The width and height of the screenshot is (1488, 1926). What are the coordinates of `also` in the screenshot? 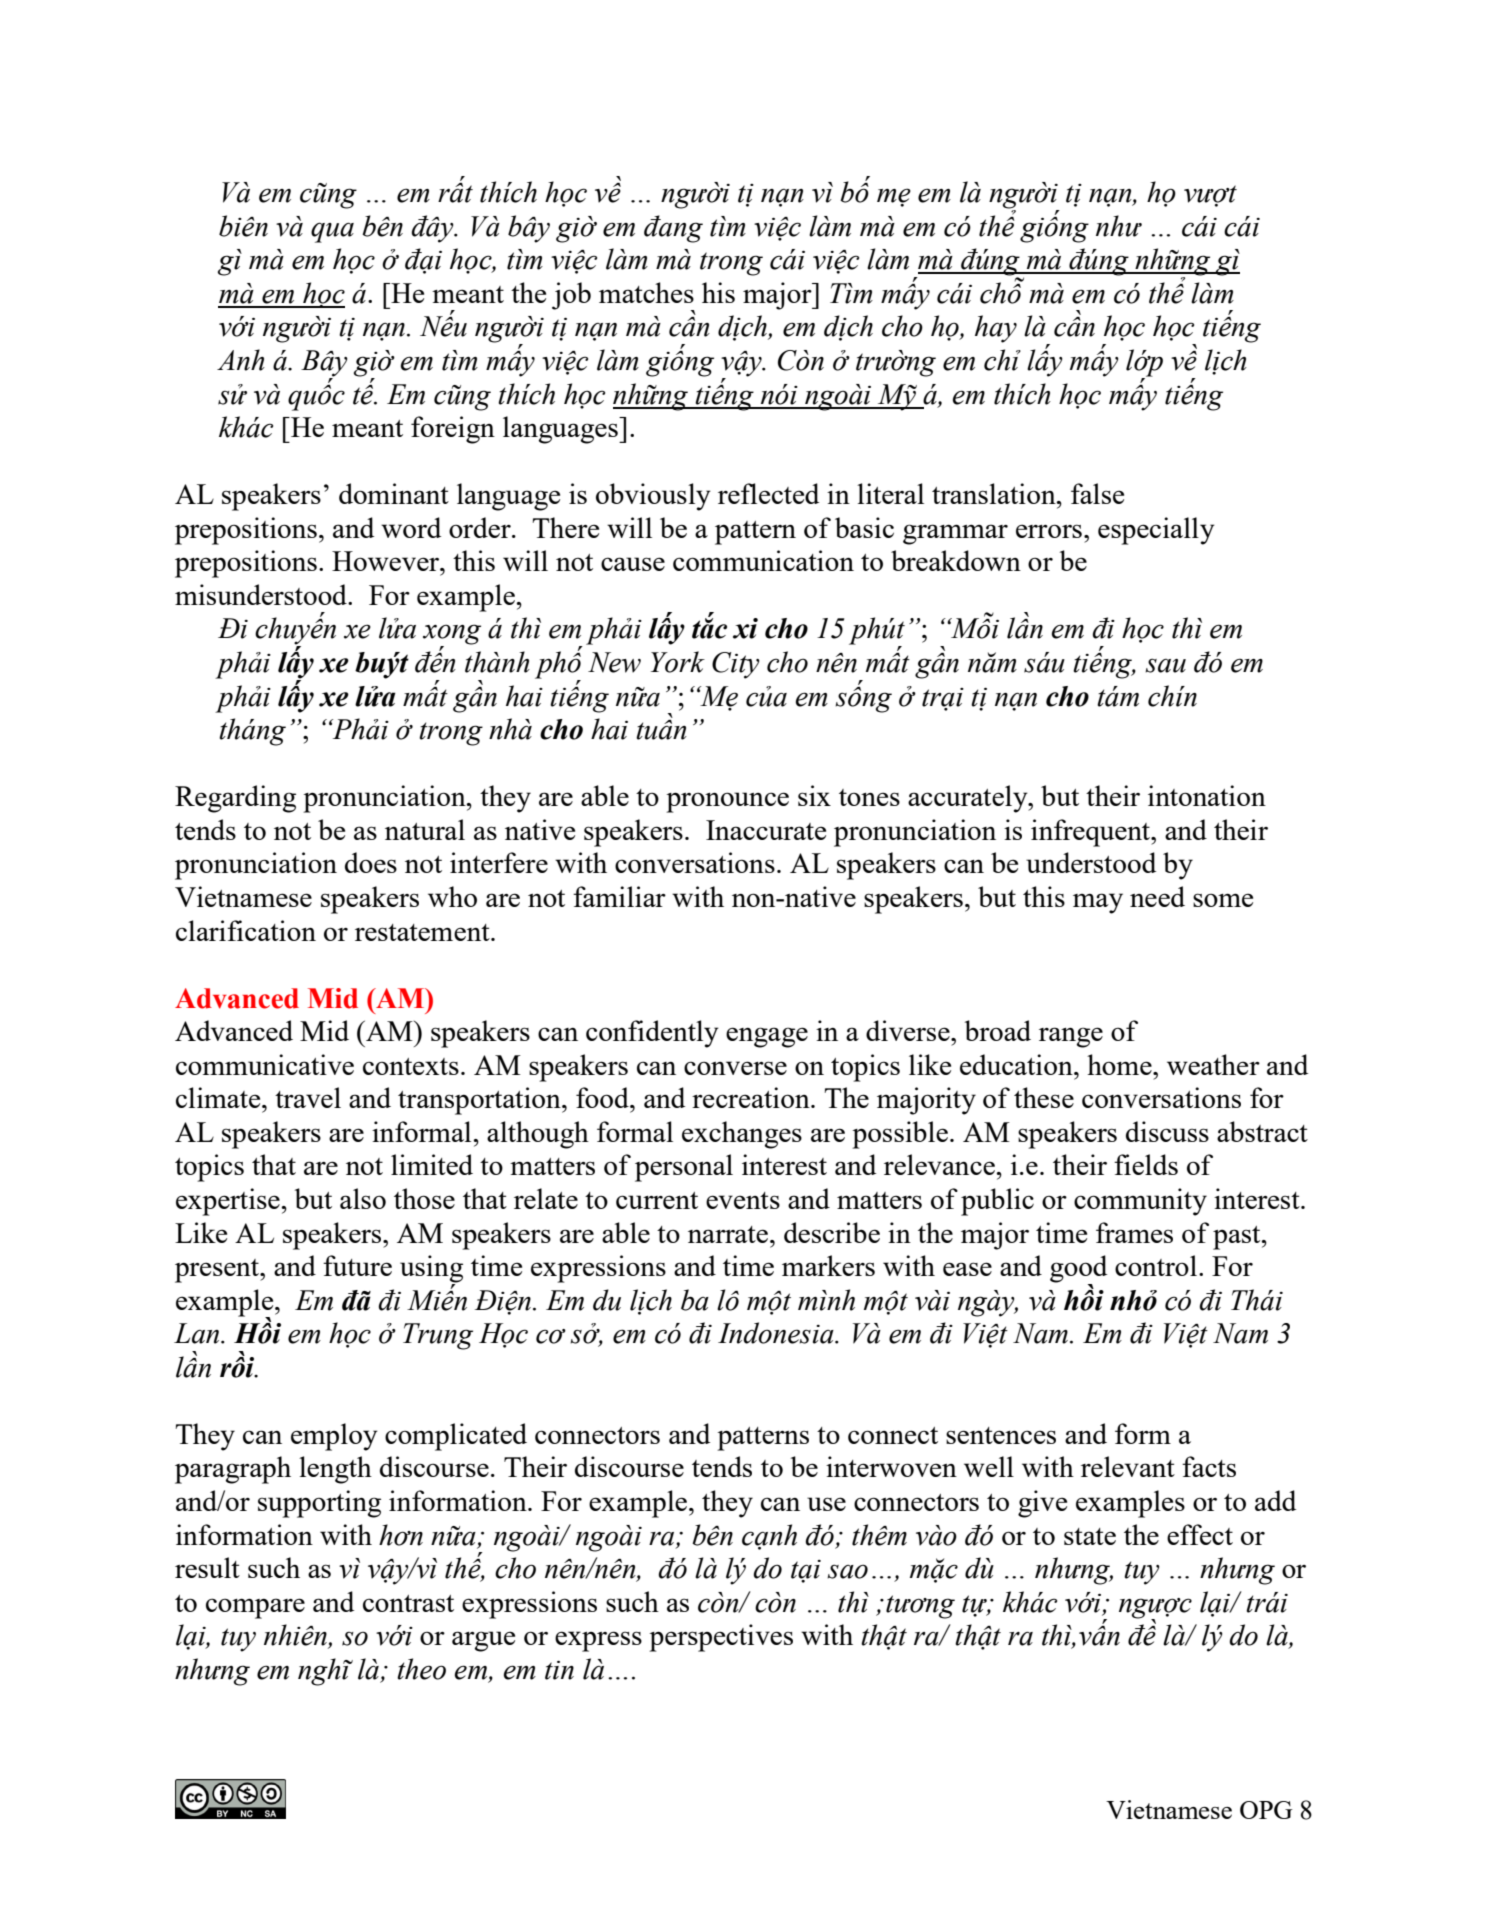 It's located at (363, 1198).
